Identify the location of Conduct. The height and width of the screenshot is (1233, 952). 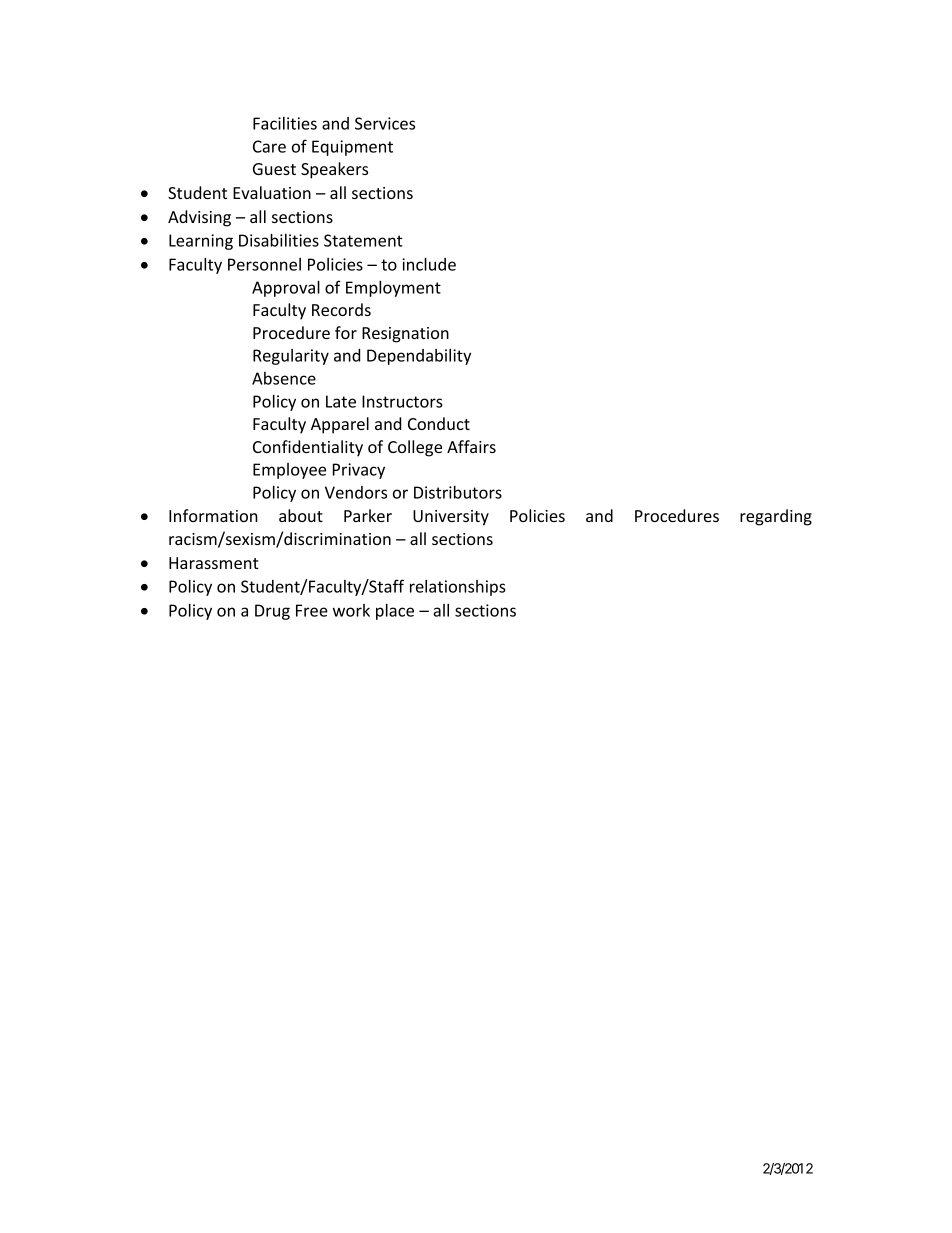
(439, 423).
